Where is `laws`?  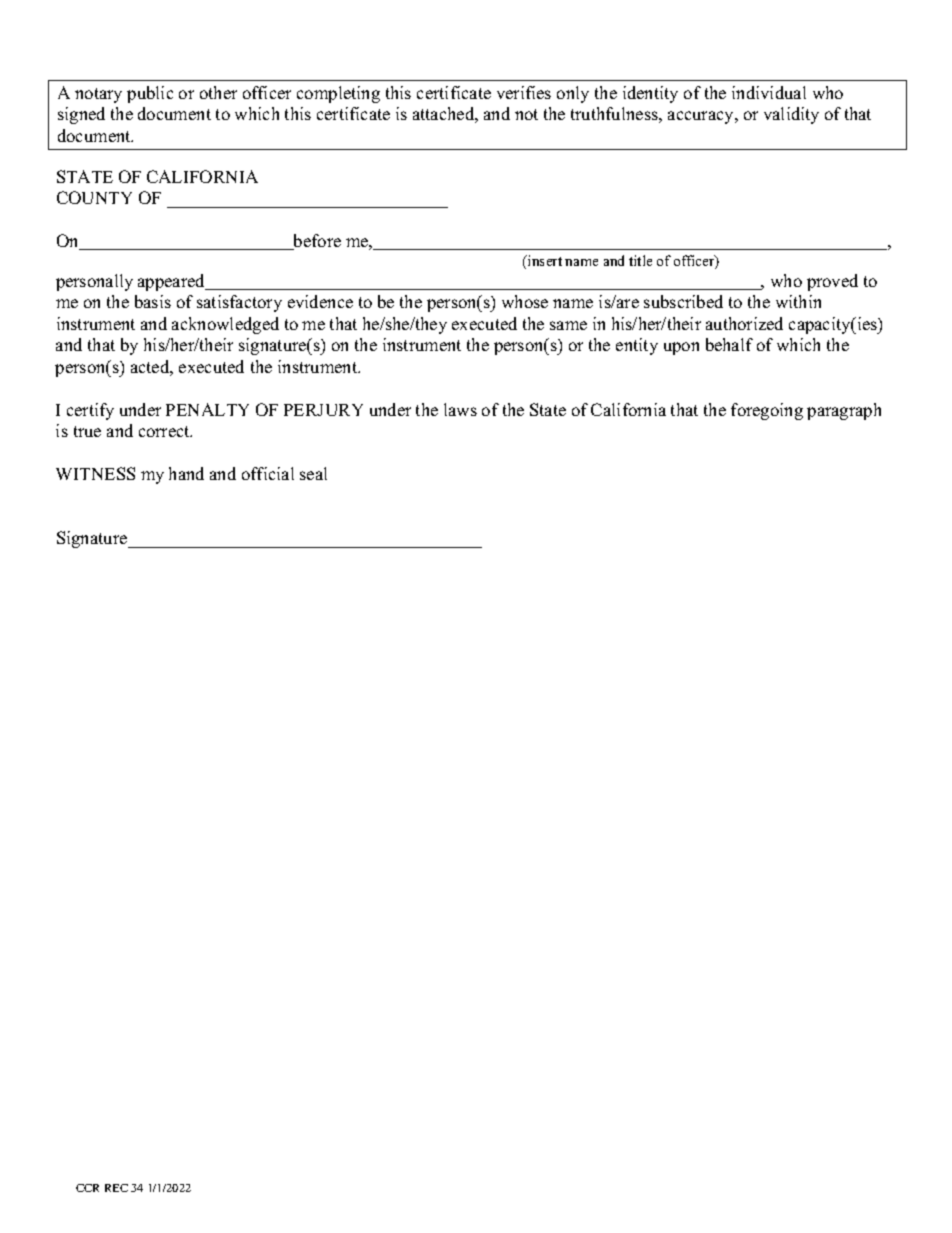
laws is located at coordinates (460, 409).
